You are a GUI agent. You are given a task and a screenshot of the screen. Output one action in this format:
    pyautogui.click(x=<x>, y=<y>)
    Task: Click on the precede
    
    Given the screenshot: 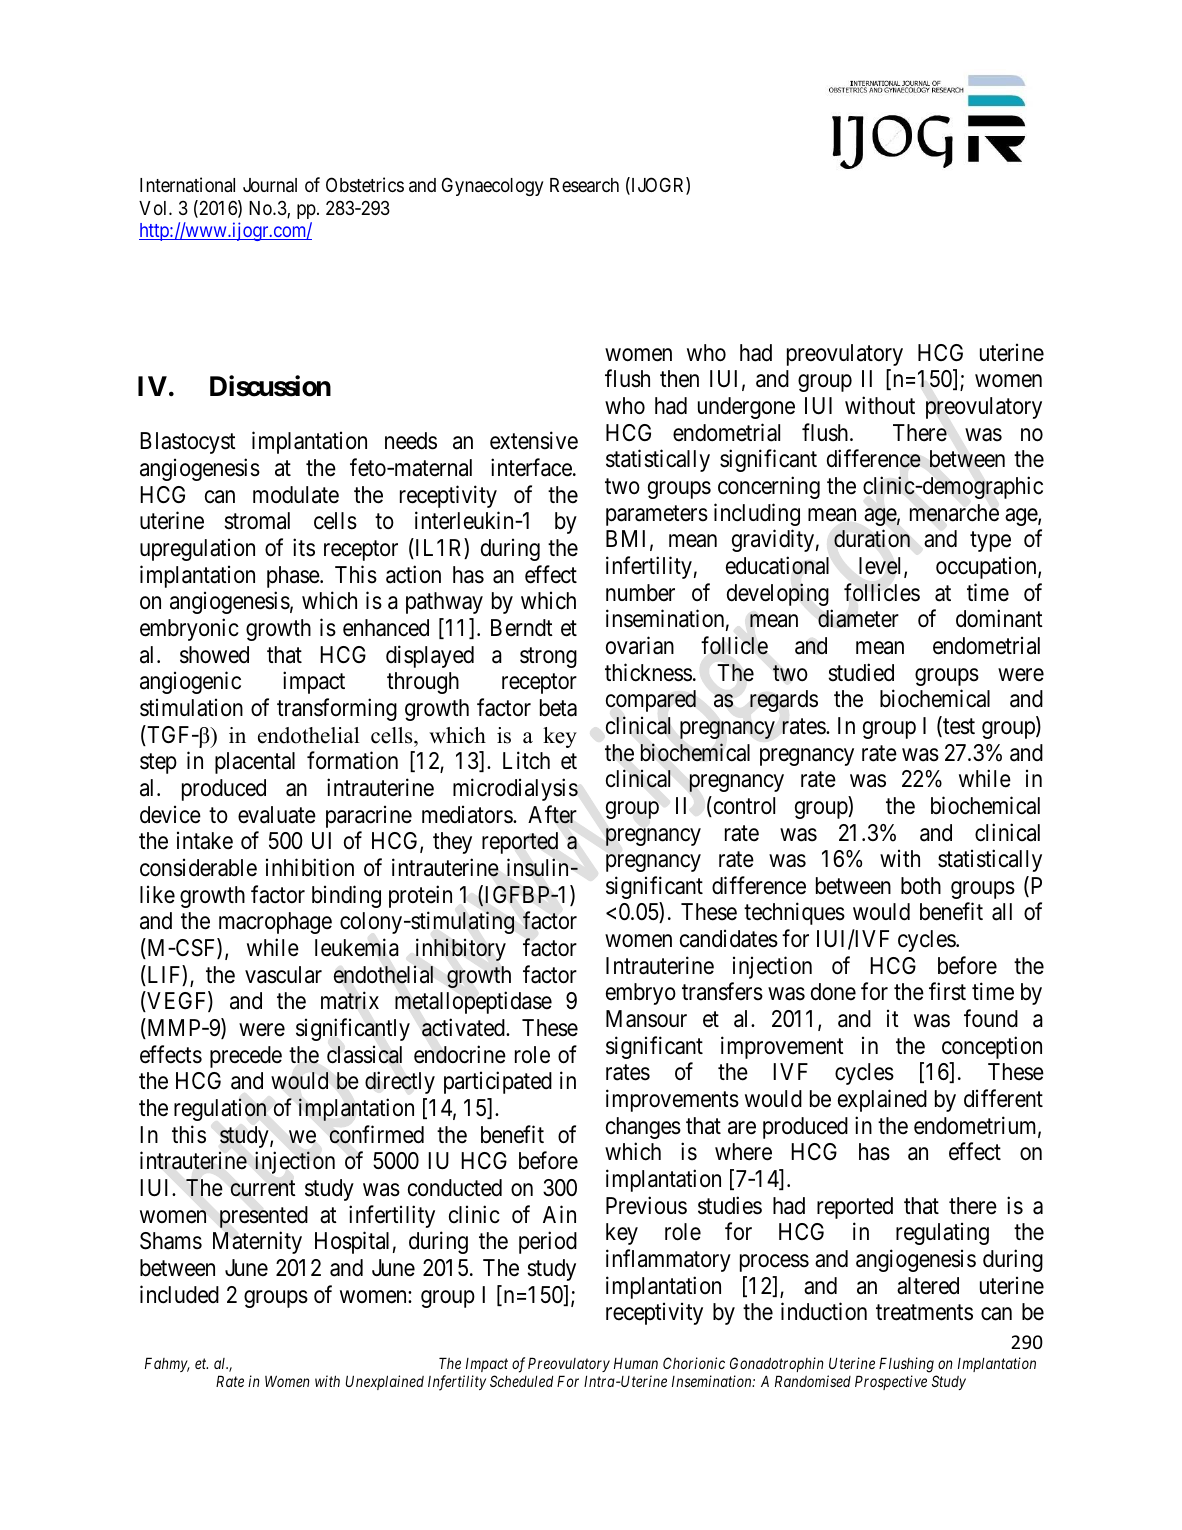 What is the action you would take?
    pyautogui.click(x=246, y=1057)
